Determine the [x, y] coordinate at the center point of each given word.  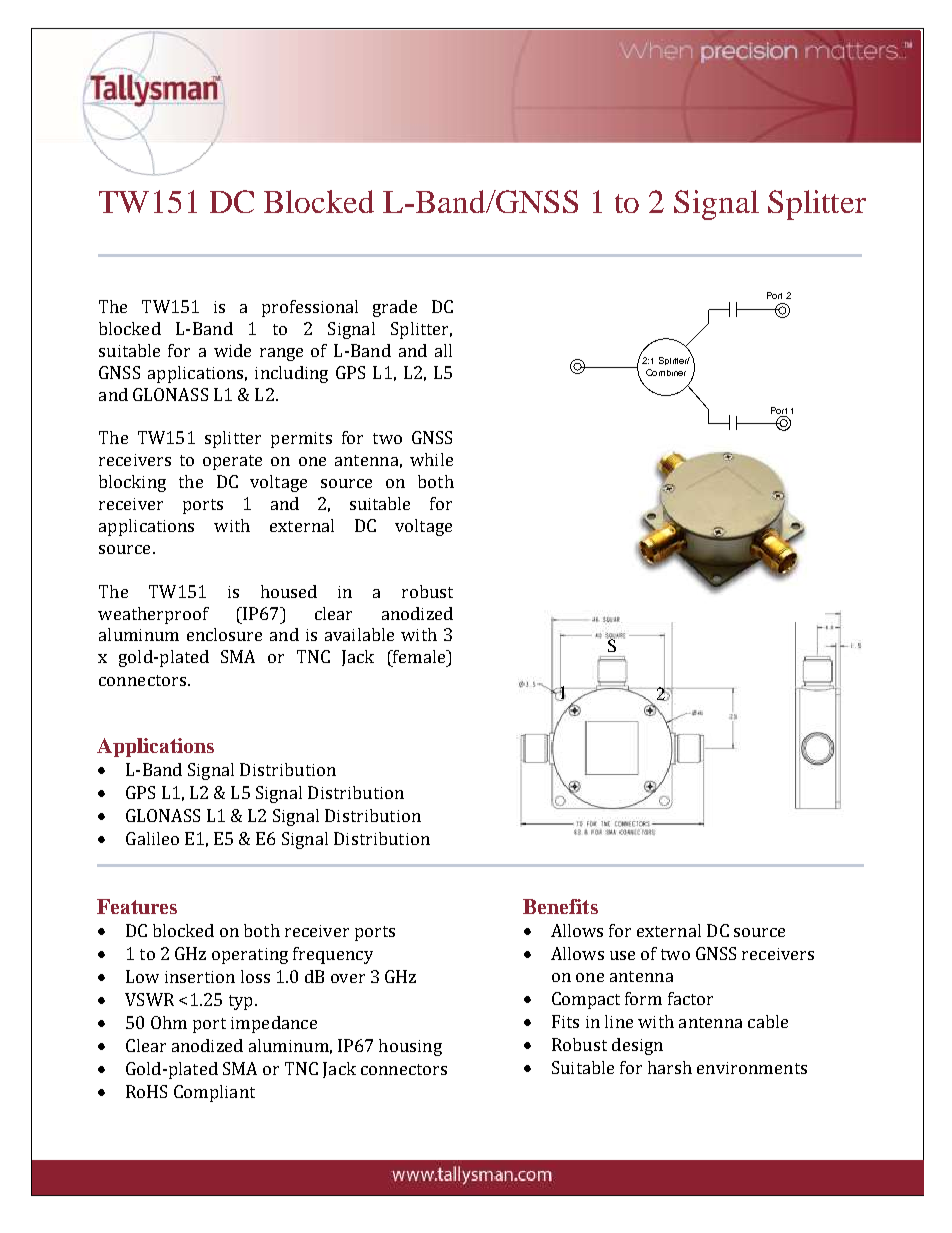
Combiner [666, 372]
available [359, 634]
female [419, 656]
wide [232, 350]
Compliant [214, 1093]
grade [395, 308]
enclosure [224, 634]
